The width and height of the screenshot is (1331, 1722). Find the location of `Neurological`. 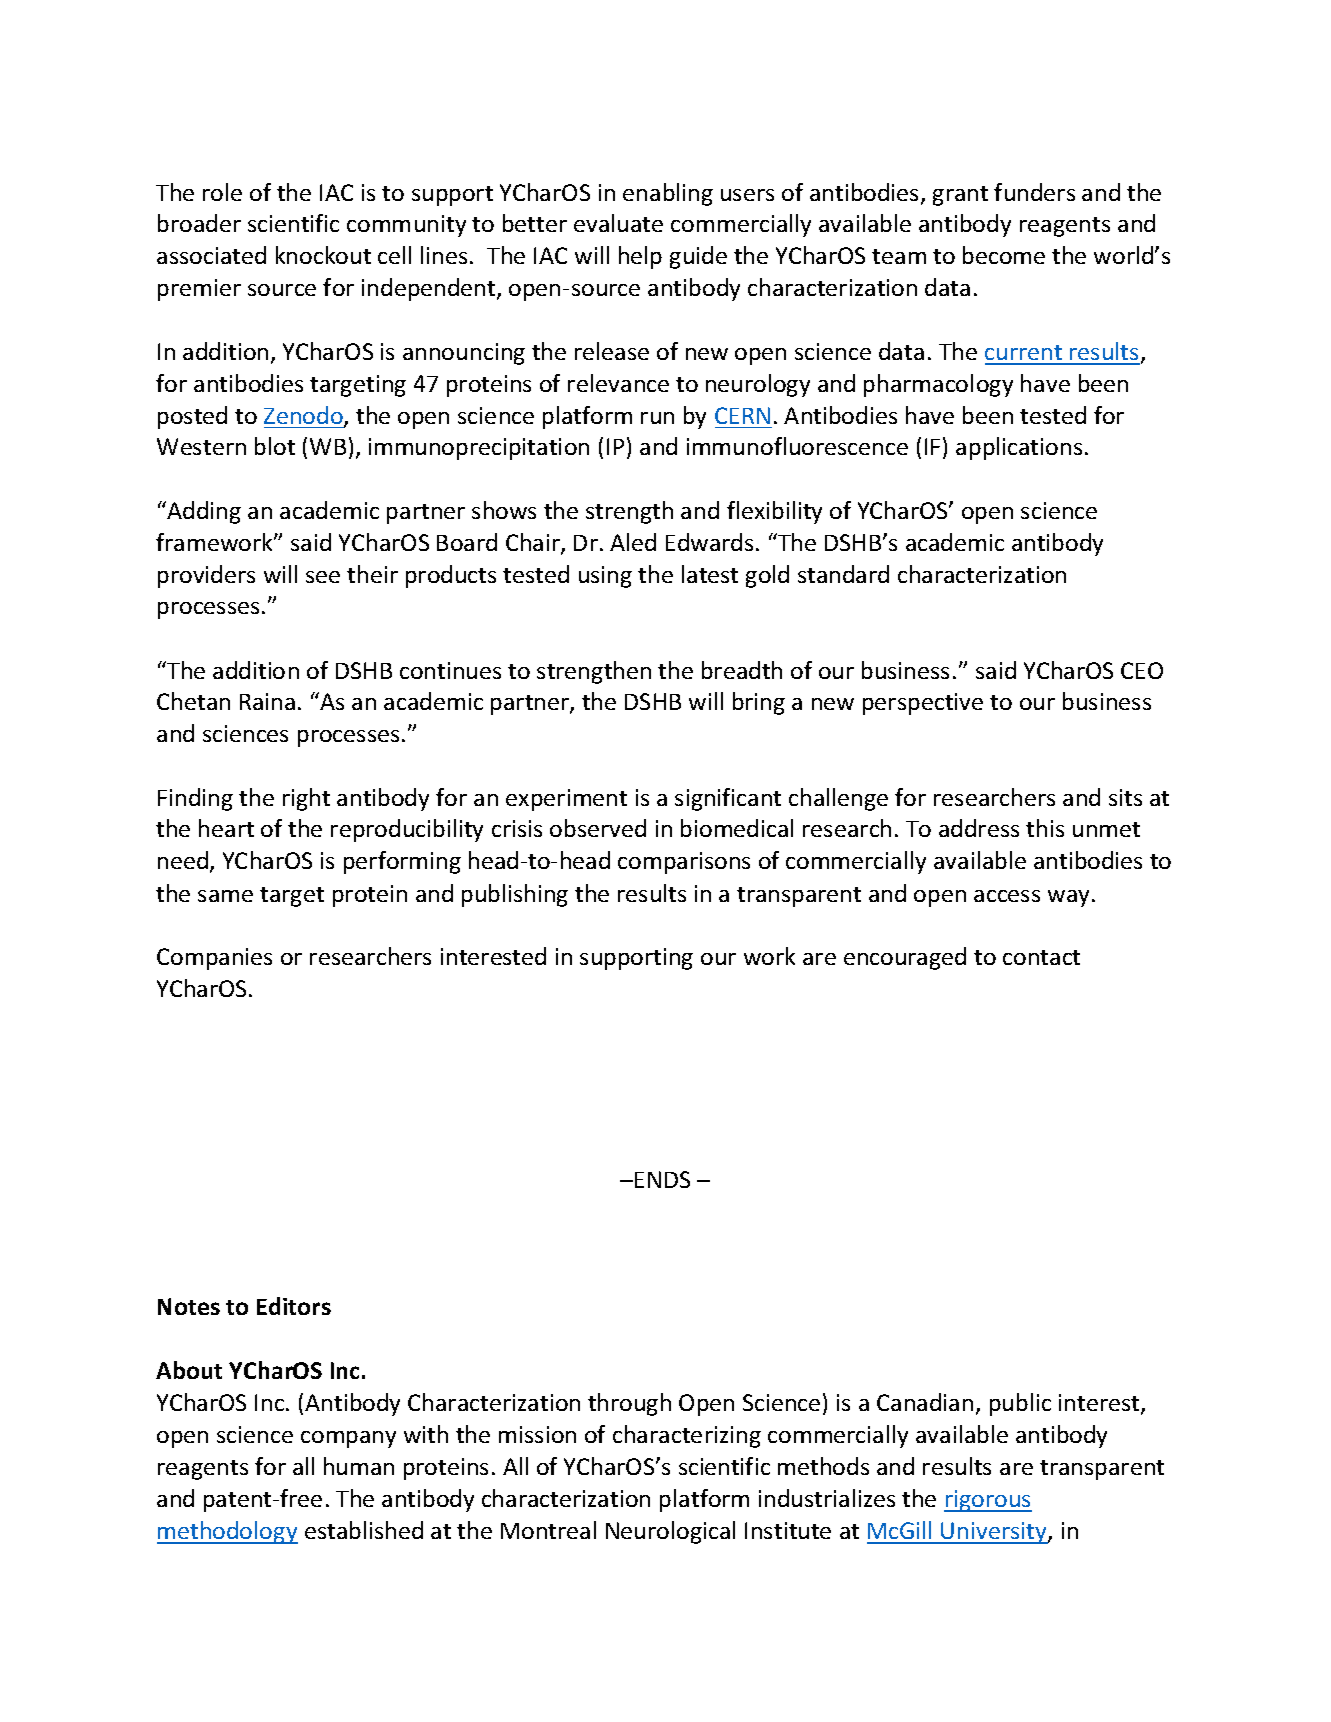

Neurological is located at coordinates (670, 1532).
